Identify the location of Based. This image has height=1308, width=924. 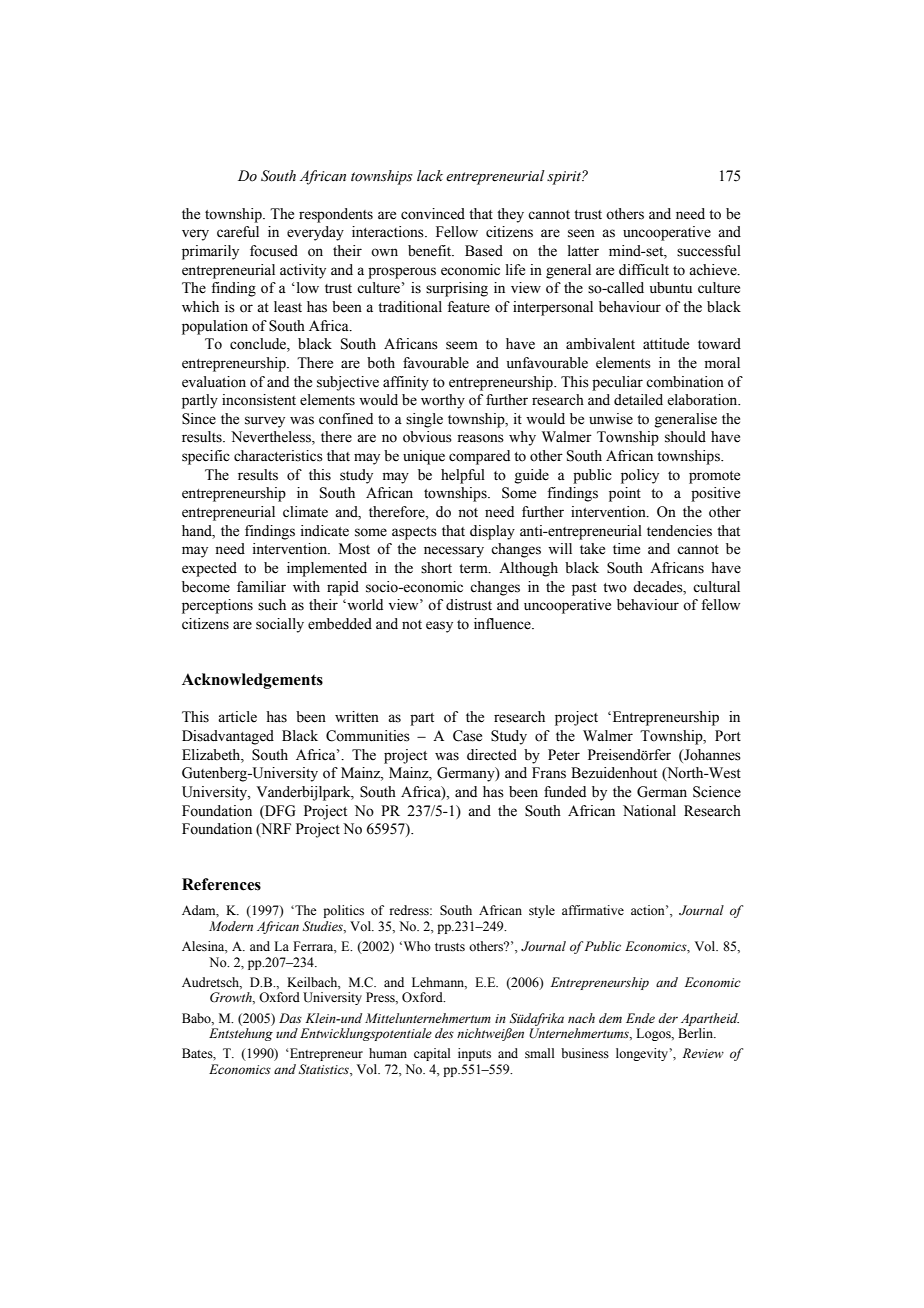
(484, 251).
